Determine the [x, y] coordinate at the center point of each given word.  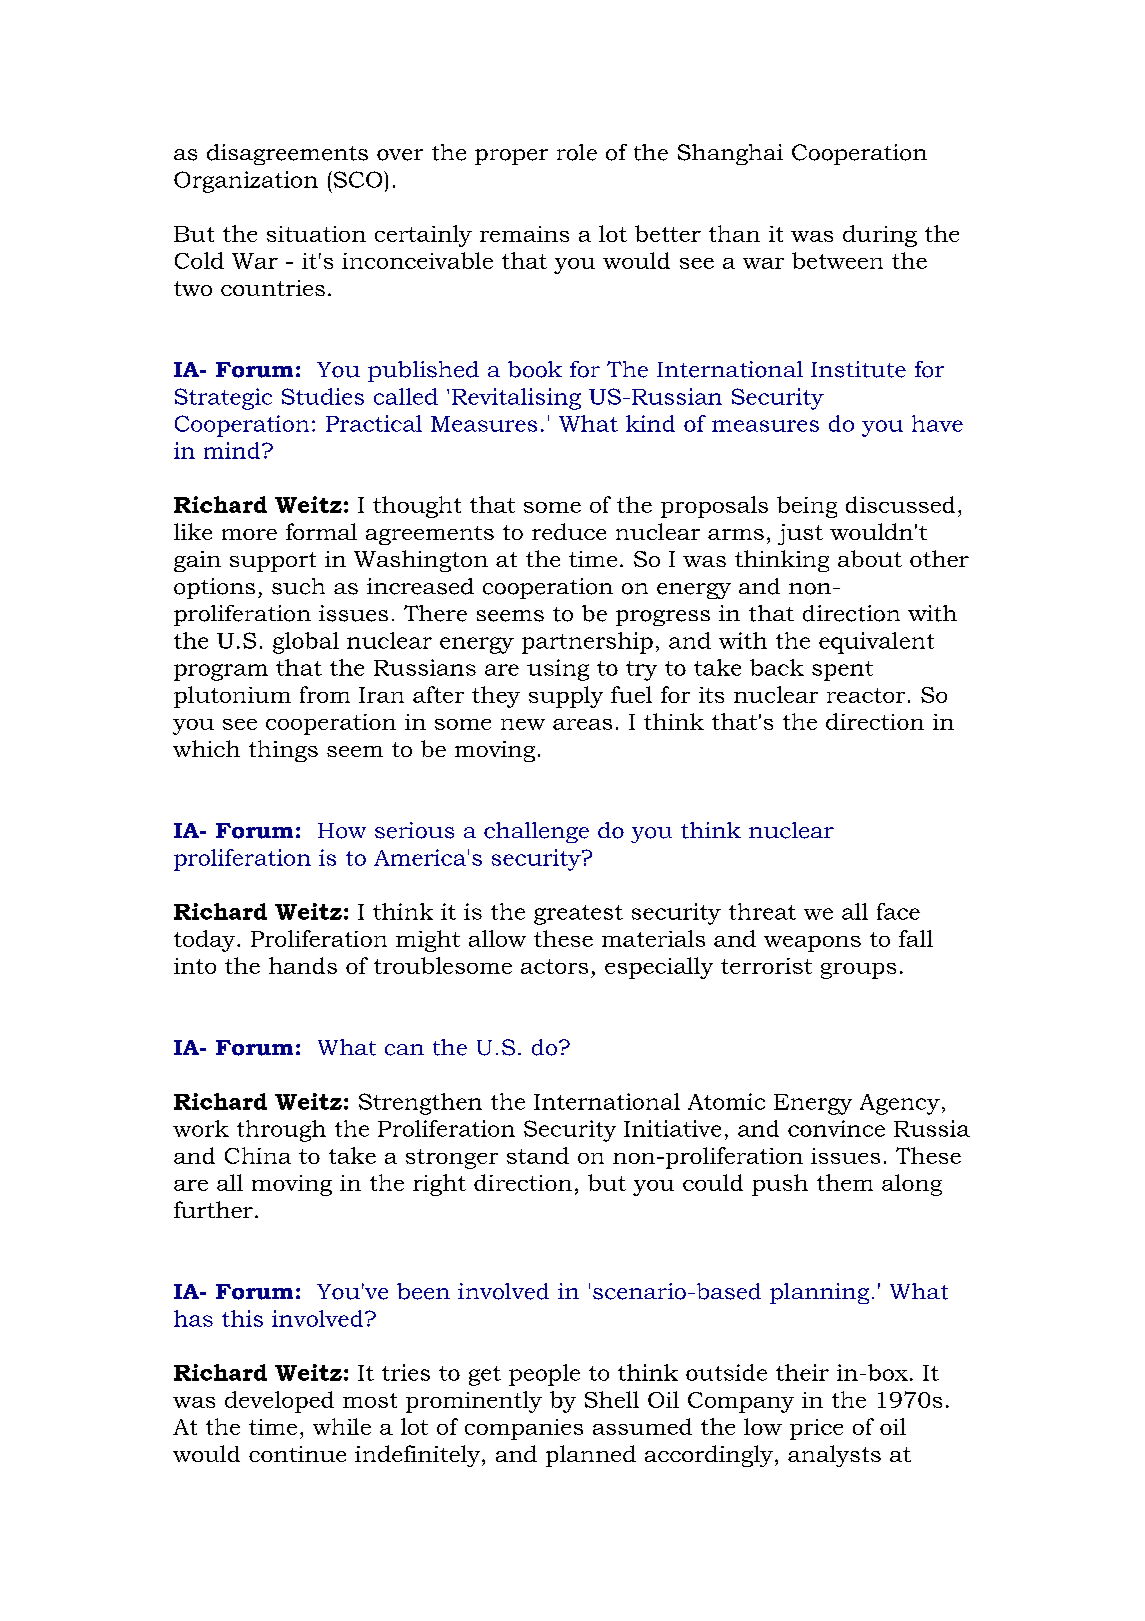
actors [554, 966]
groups [858, 971]
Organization [246, 182]
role [577, 152]
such [298, 586]
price [816, 1429]
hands [303, 965]
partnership [587, 643]
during [880, 236]
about [870, 558]
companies [524, 1429]
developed [279, 1402]
